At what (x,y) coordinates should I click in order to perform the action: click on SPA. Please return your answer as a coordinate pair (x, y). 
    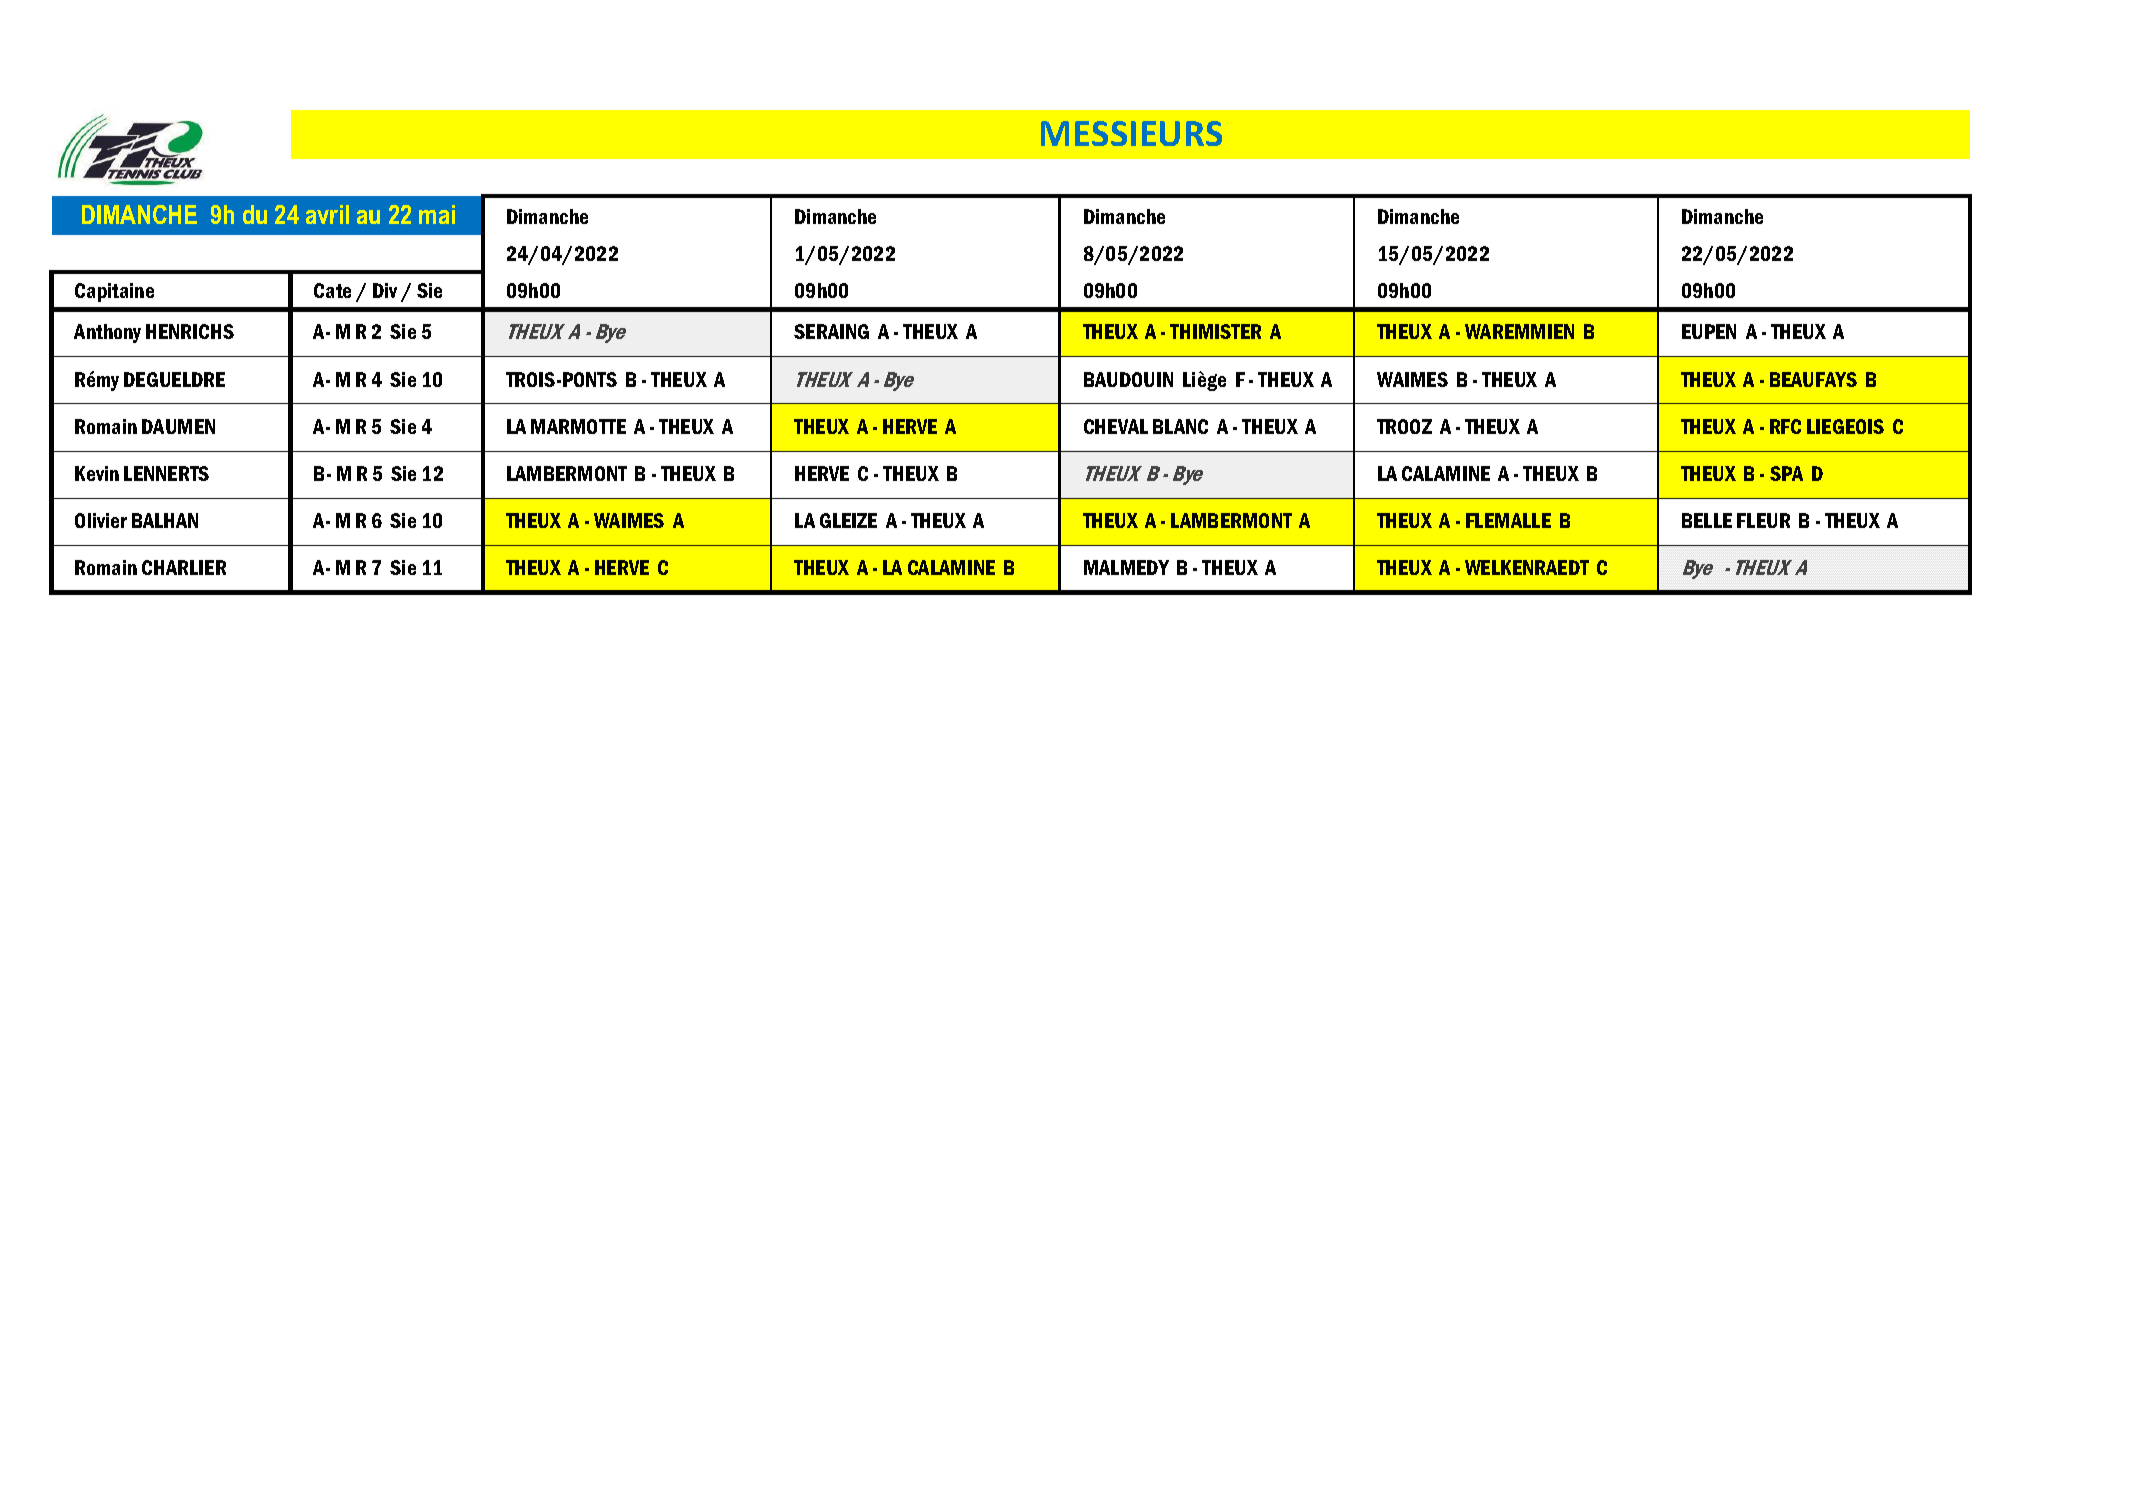
    Looking at the image, I should click on (1786, 473).
